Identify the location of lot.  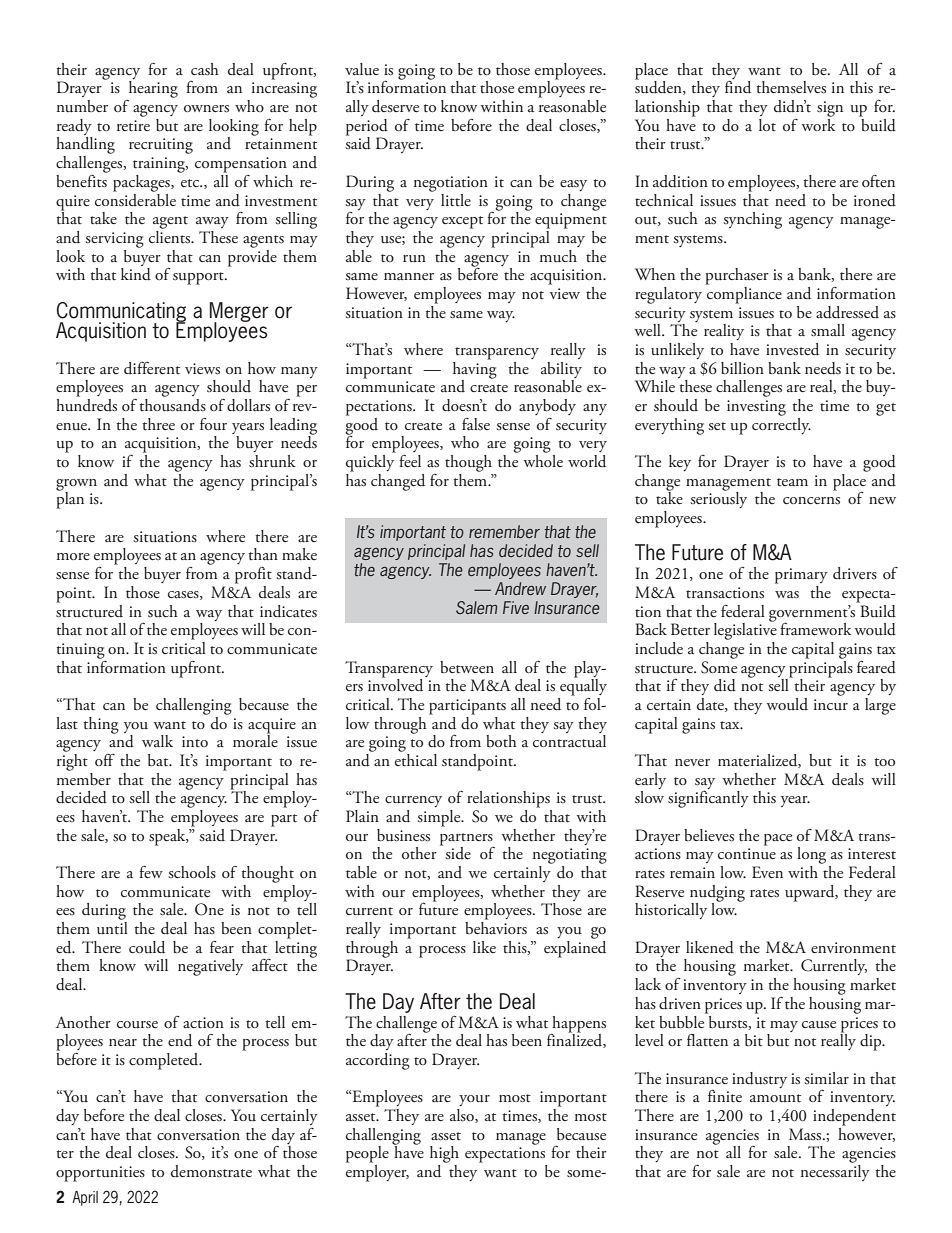
(767, 125).
